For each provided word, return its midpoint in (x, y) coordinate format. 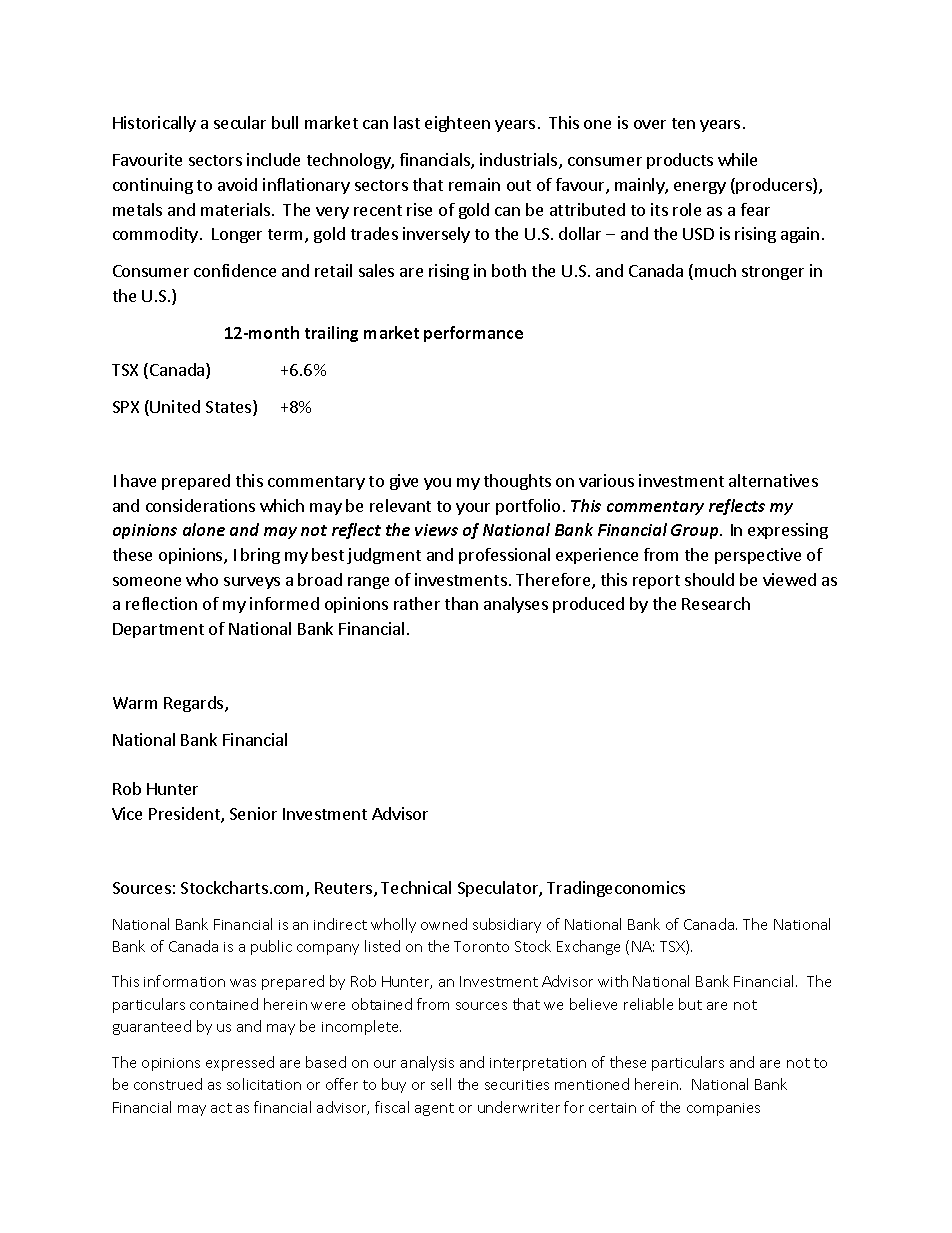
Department (158, 630)
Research (716, 603)
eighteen (457, 124)
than (461, 603)
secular (240, 122)
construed (168, 1084)
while (737, 159)
